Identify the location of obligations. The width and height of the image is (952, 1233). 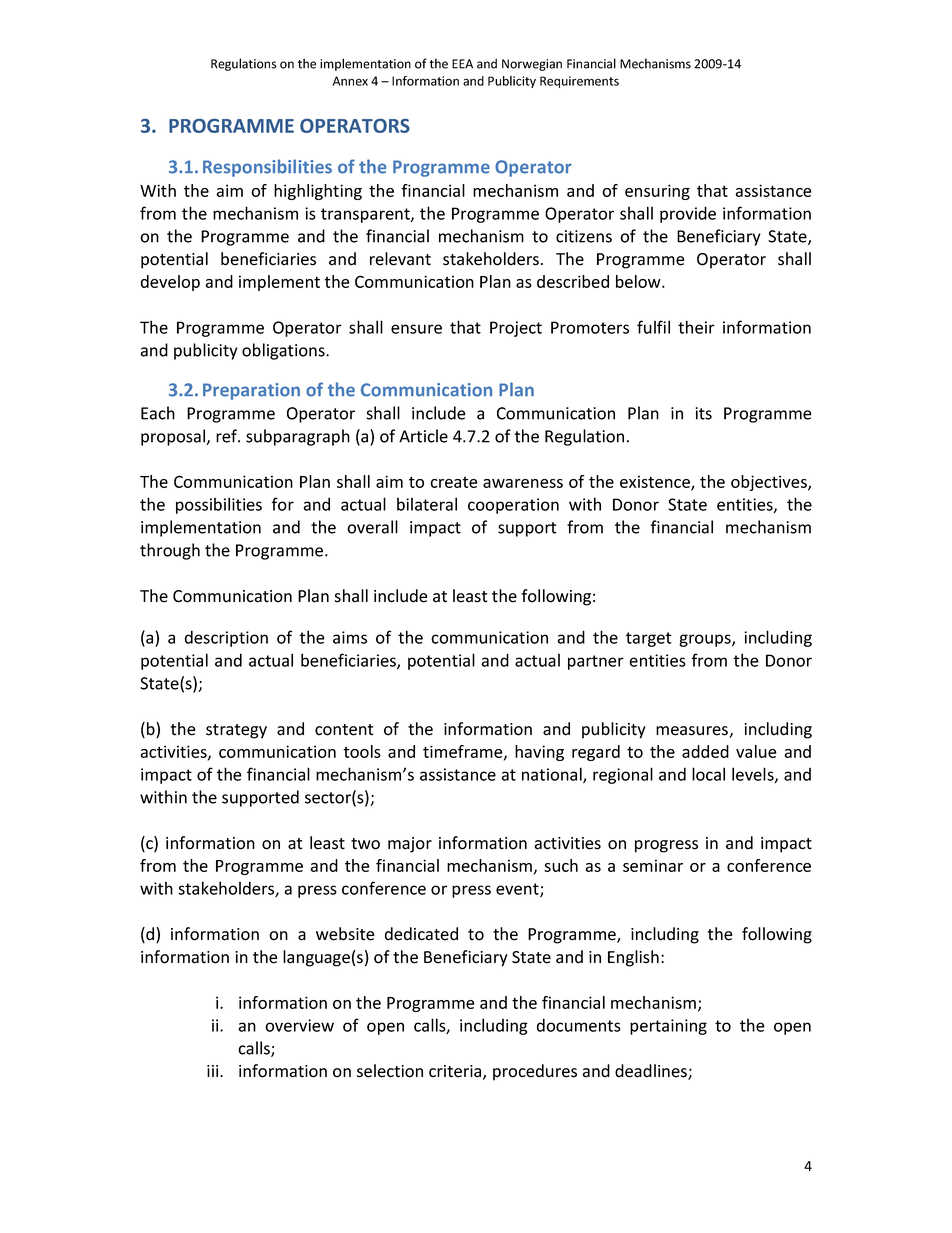
(284, 351).
